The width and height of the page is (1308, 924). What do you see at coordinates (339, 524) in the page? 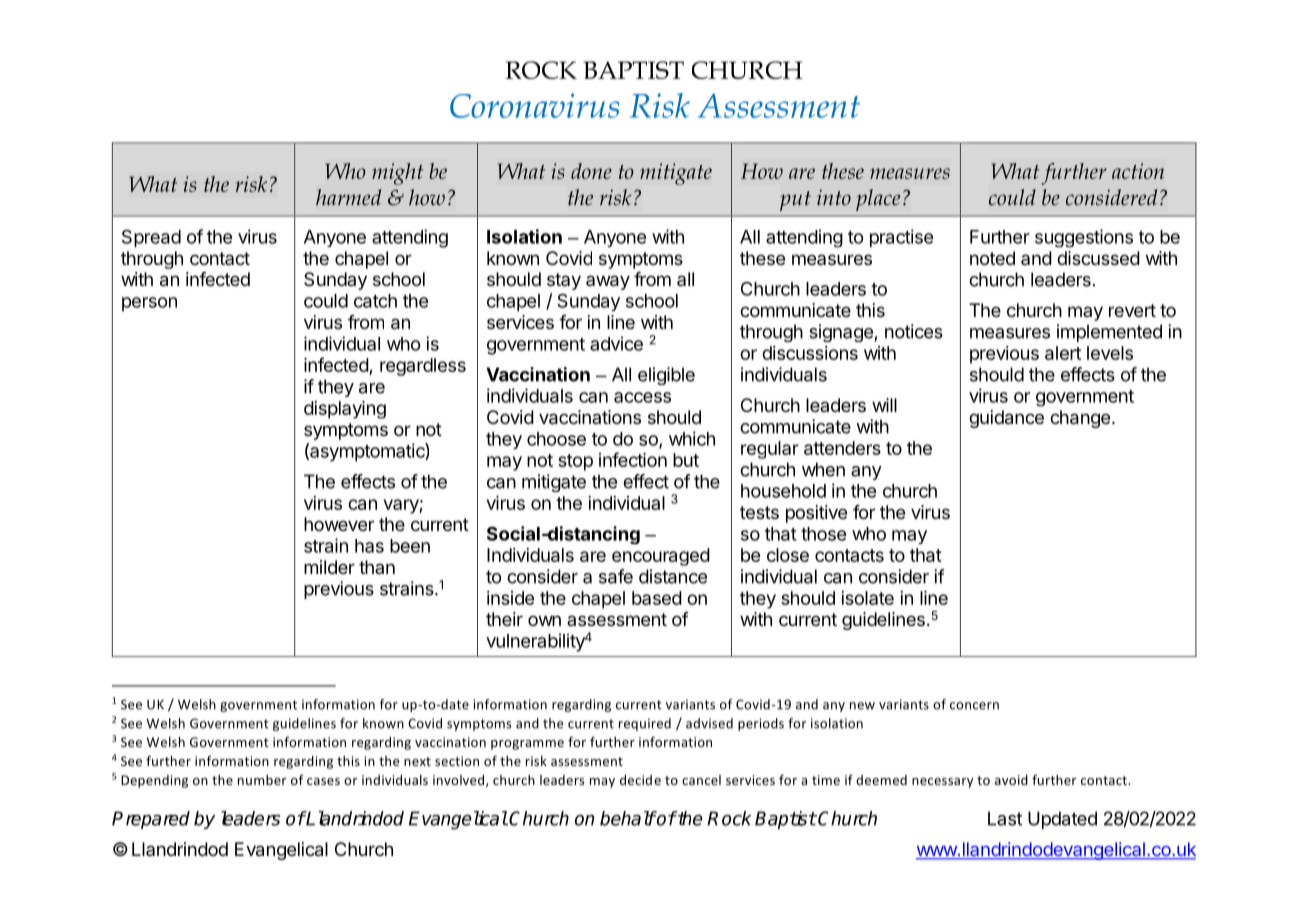
I see `however` at bounding box center [339, 524].
